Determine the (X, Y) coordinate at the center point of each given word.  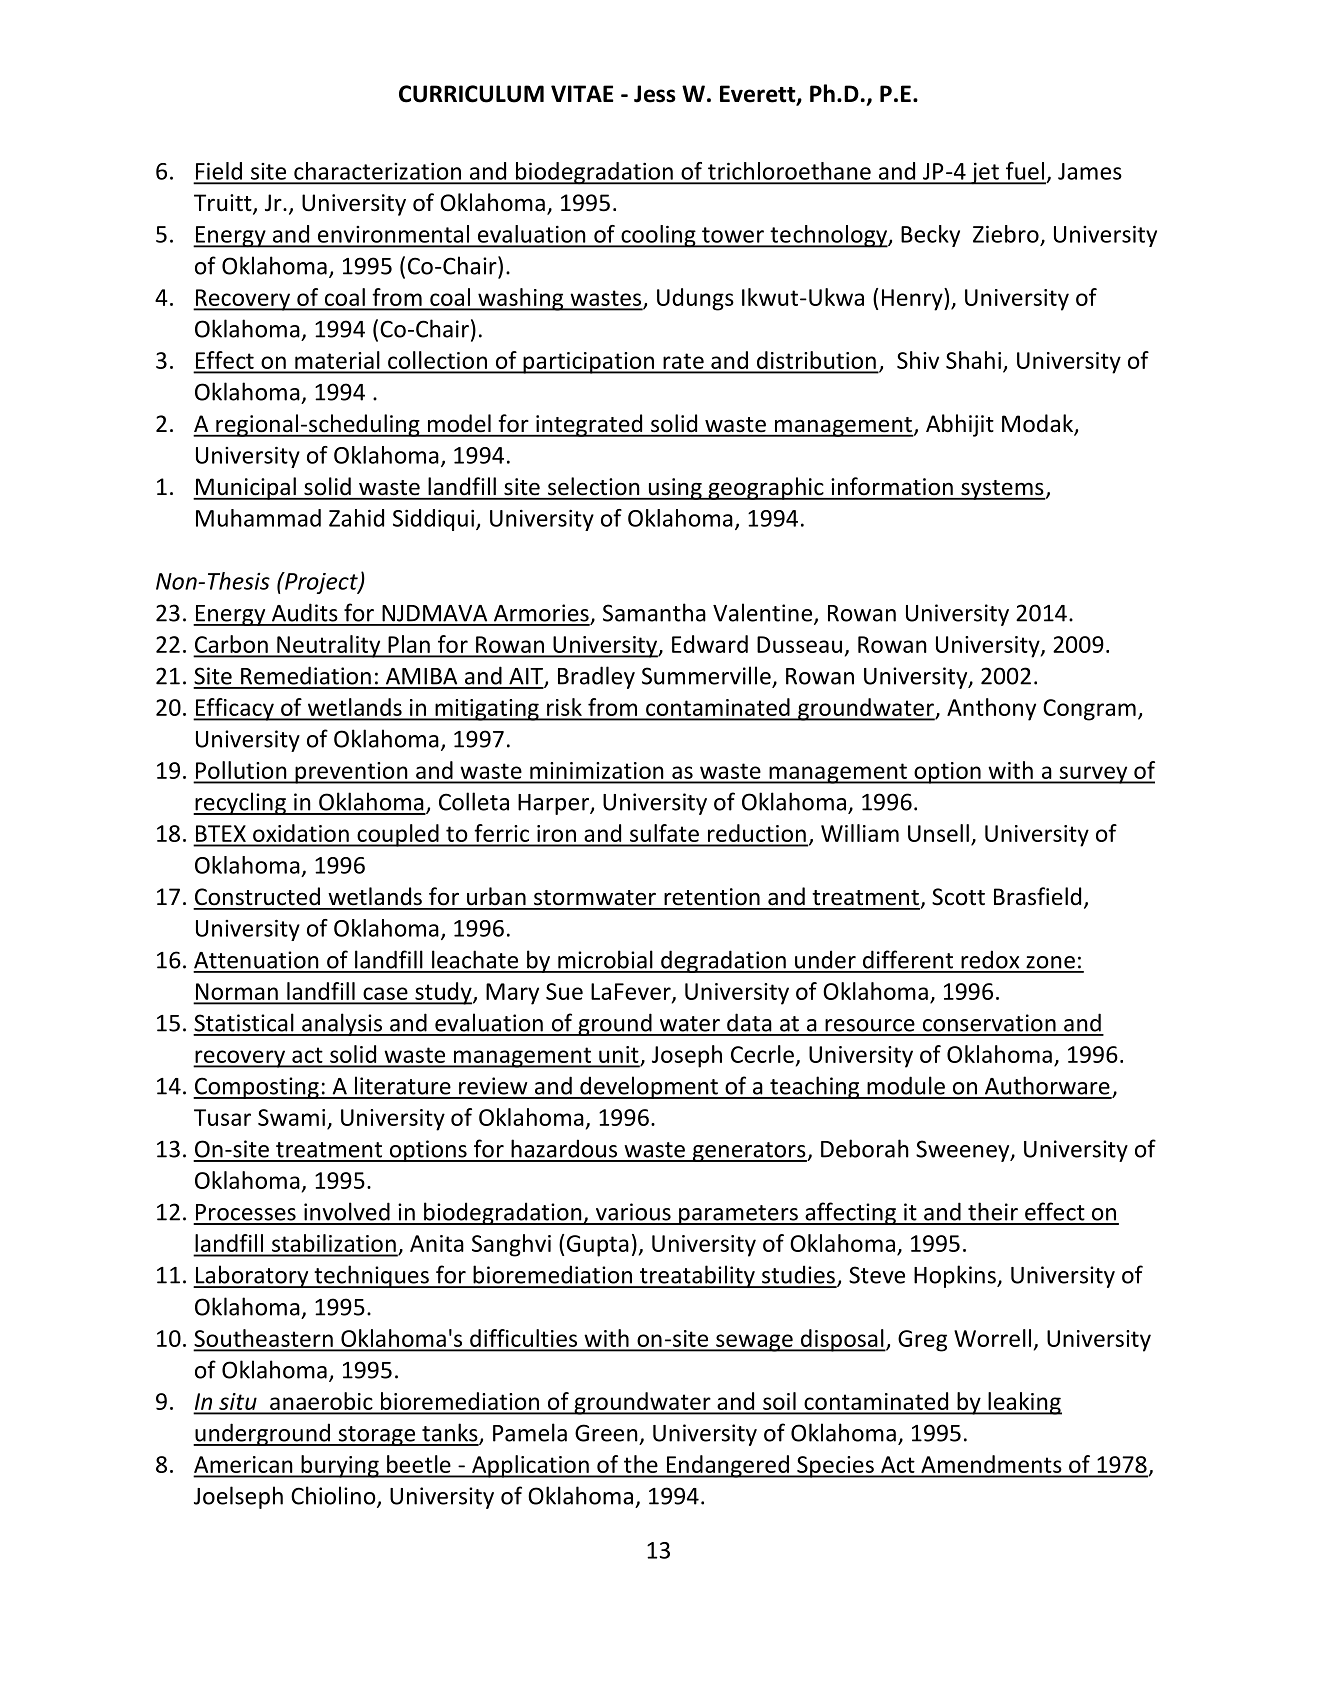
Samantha (654, 612)
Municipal (245, 488)
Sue (564, 991)
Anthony (991, 709)
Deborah (865, 1148)
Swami (291, 1117)
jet (985, 173)
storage (377, 1436)
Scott (958, 897)
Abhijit (960, 425)
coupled (398, 835)
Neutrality (329, 646)
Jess (655, 94)
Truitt (224, 204)
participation (588, 363)
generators (749, 1152)
